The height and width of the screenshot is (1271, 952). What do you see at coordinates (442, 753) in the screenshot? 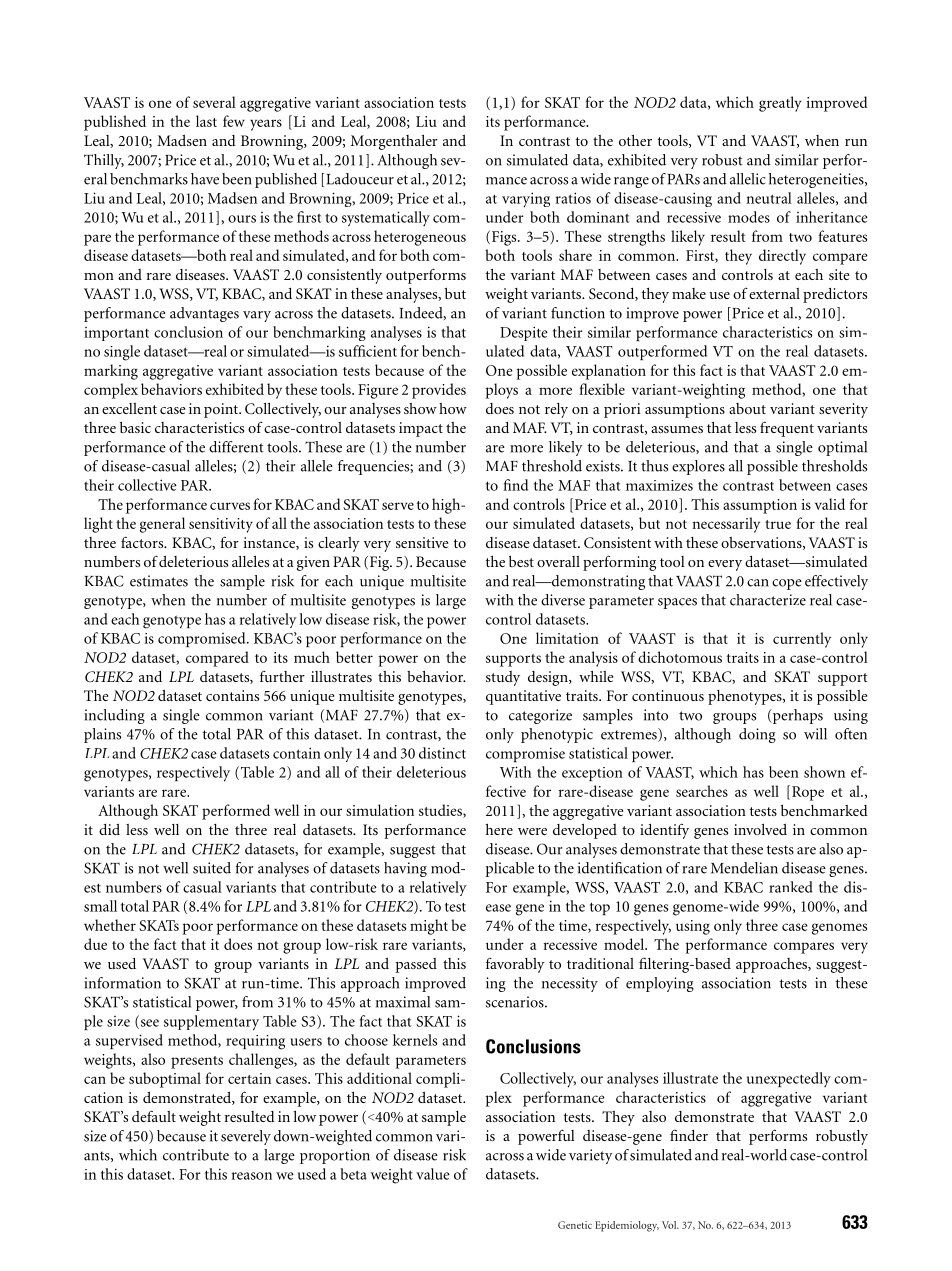
I see `distinct` at bounding box center [442, 753].
